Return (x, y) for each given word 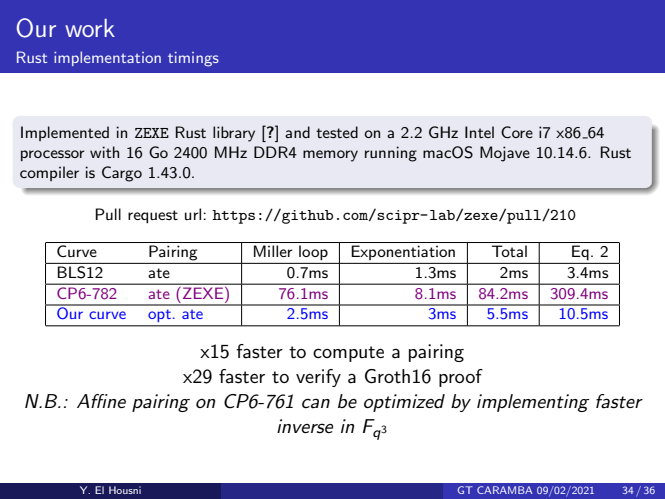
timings (193, 59)
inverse (305, 426)
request (153, 216)
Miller (273, 251)
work (90, 28)
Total (509, 251)
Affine (101, 401)
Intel (479, 132)
